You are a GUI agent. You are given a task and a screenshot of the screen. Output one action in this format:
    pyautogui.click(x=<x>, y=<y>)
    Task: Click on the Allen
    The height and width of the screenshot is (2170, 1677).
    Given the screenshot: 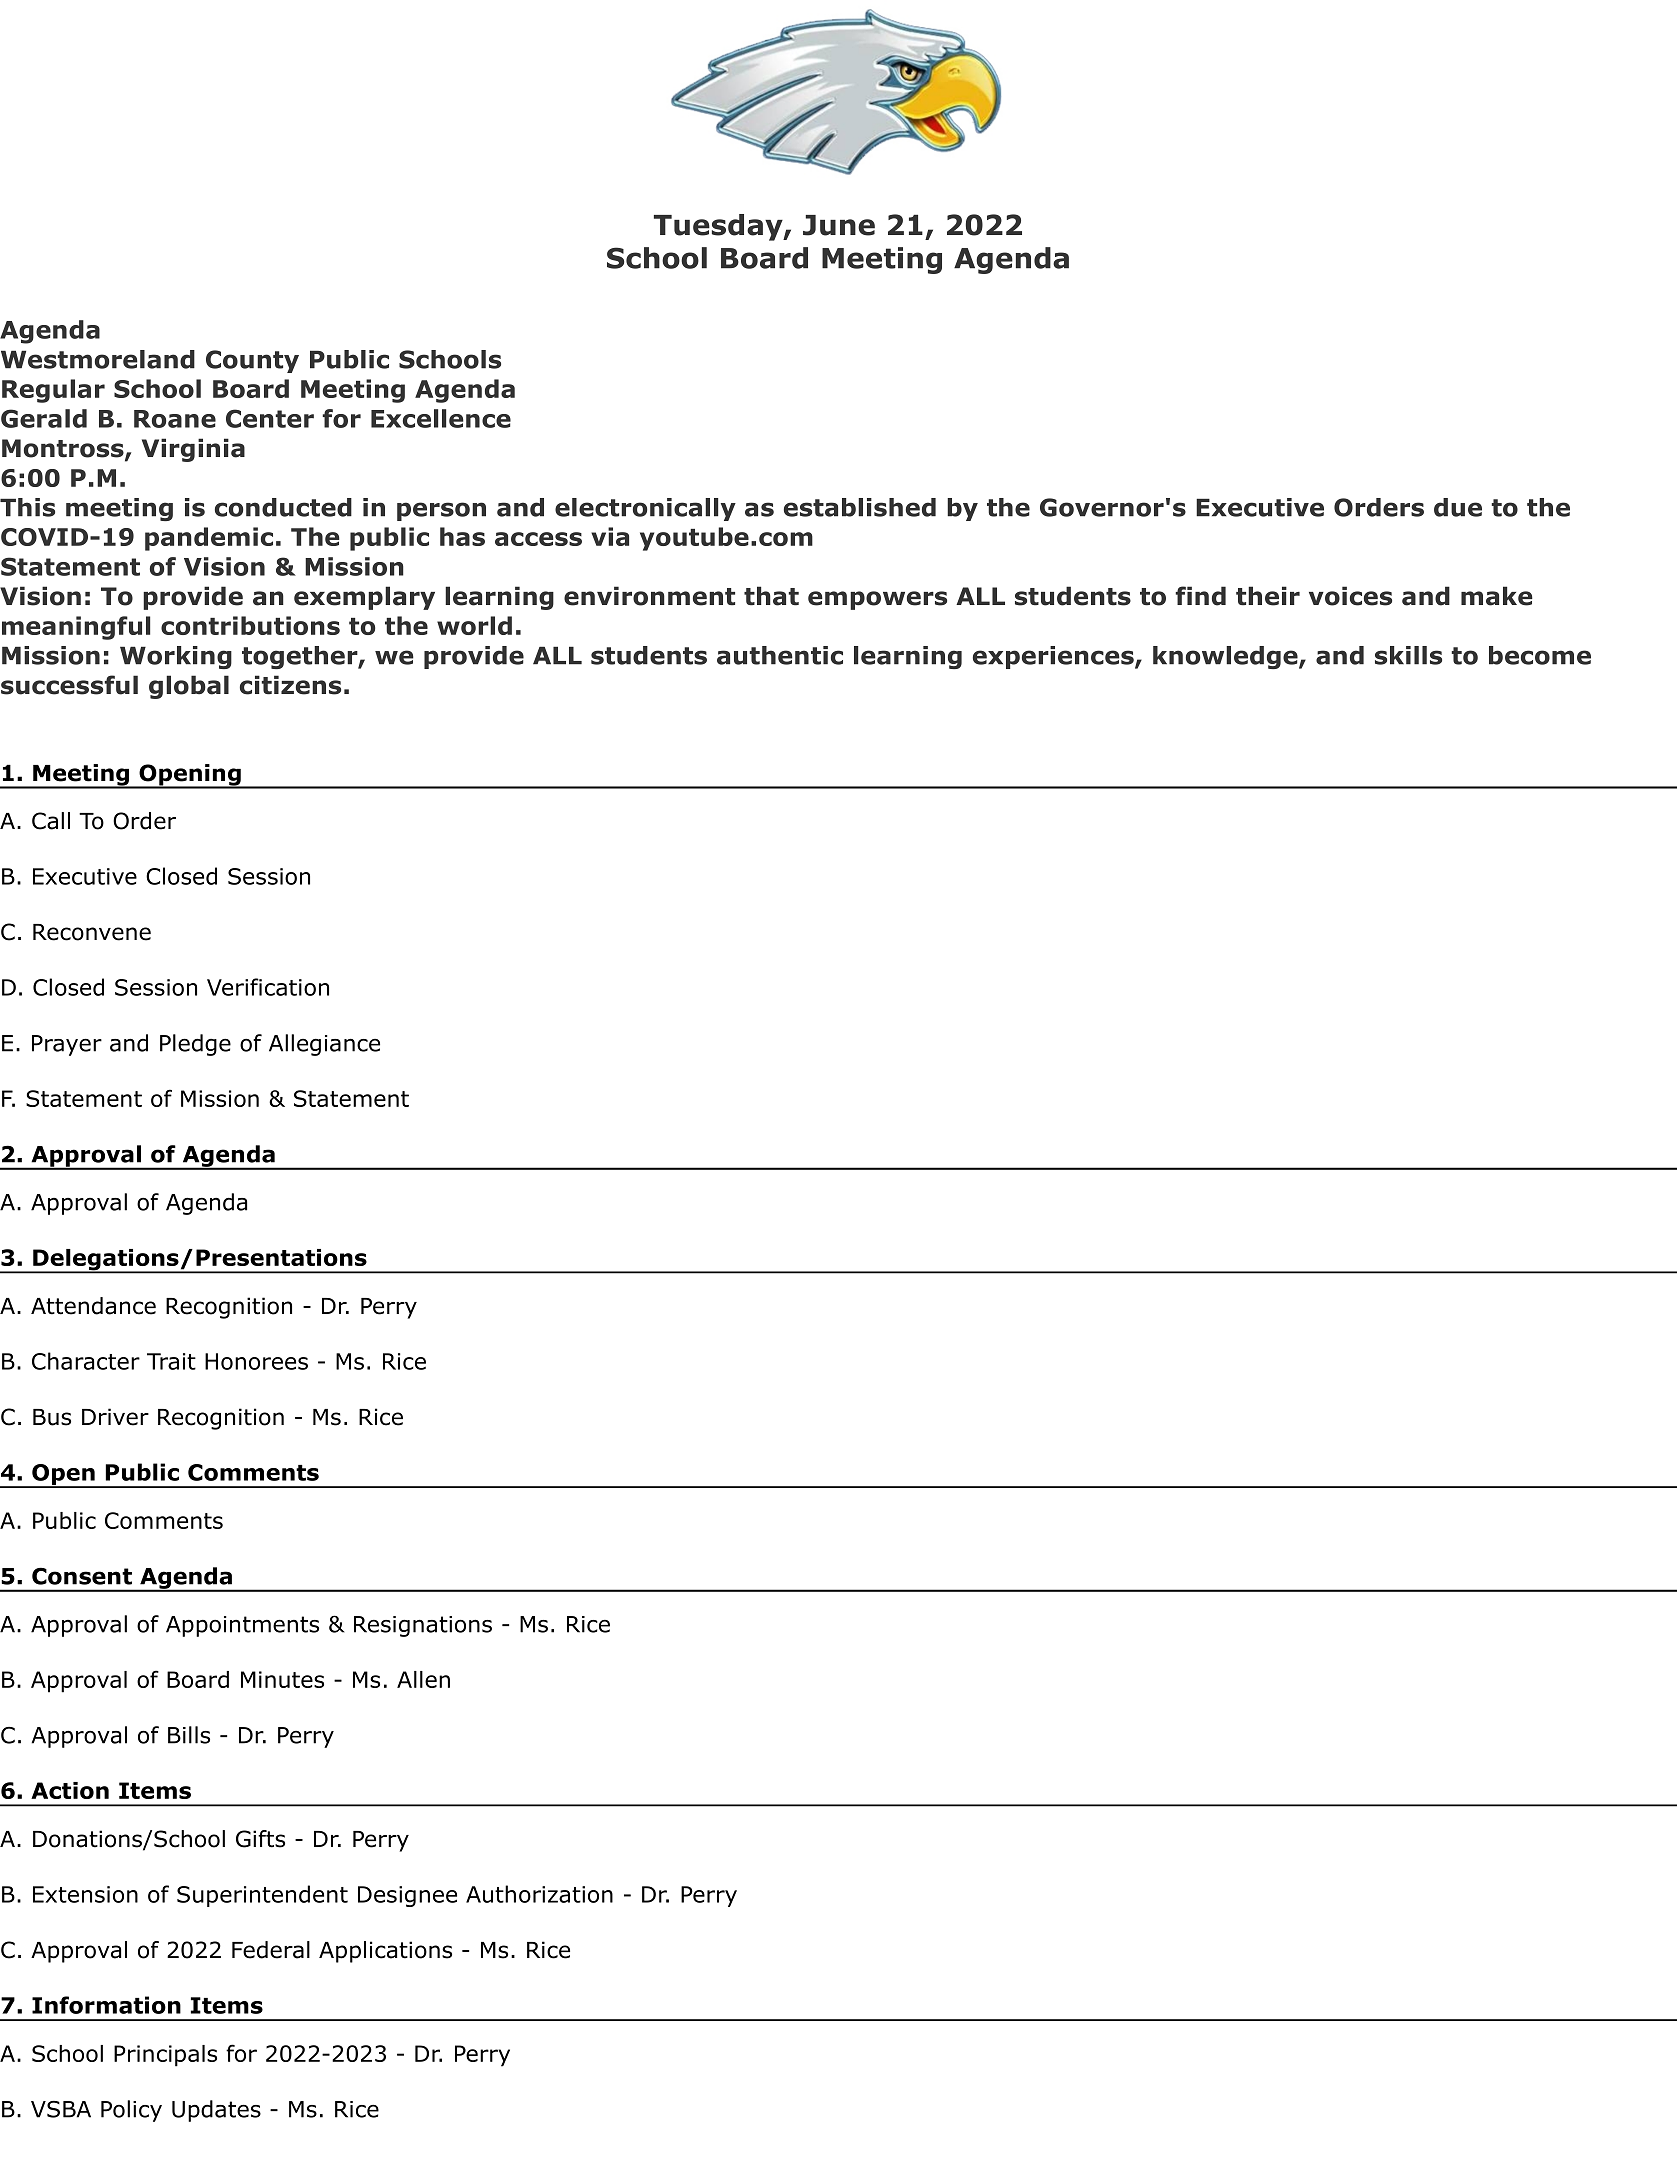 What is the action you would take?
    pyautogui.click(x=423, y=1679)
